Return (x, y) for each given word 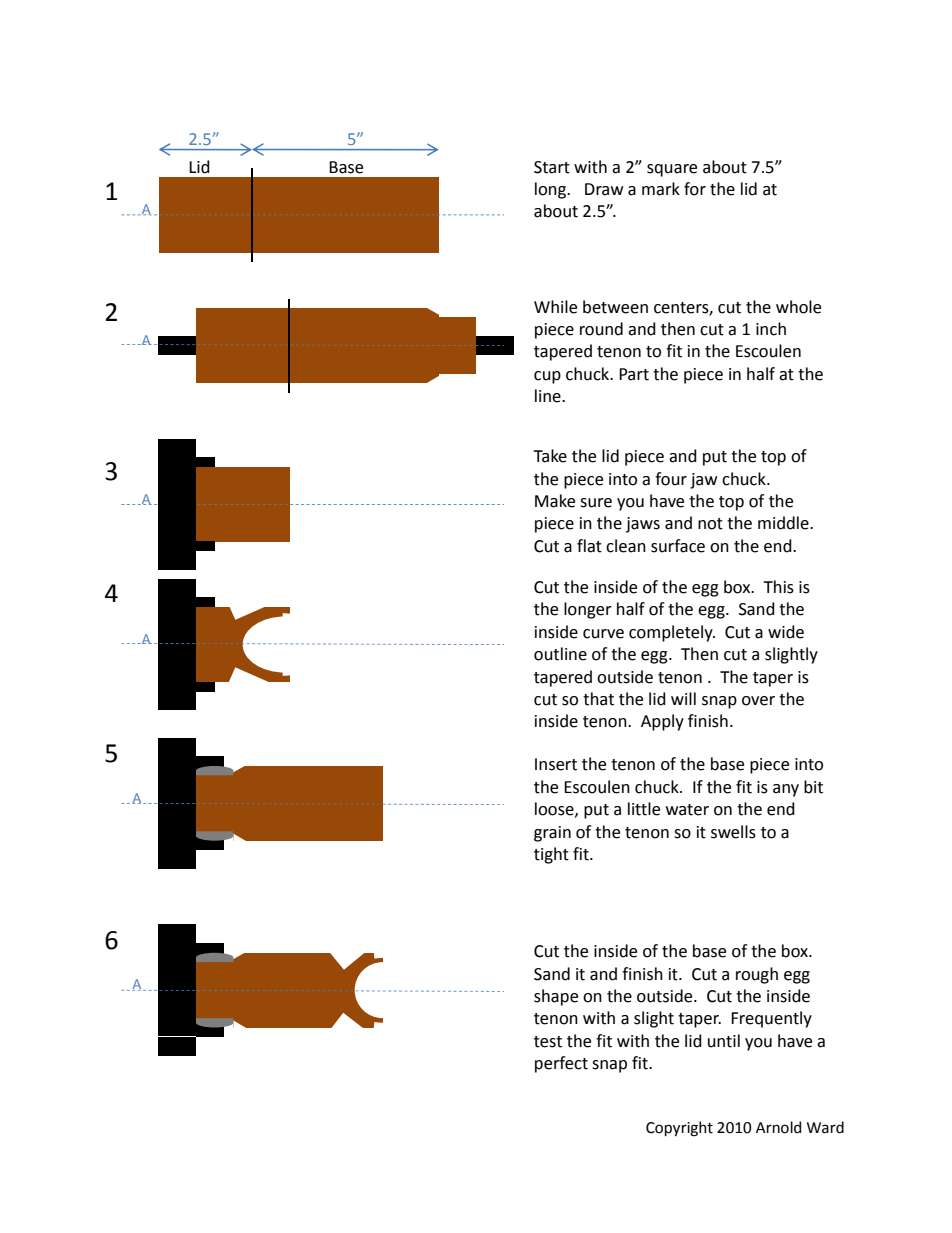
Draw (604, 189)
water (687, 810)
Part (634, 374)
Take (550, 456)
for (695, 189)
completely (672, 633)
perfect (561, 1064)
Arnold (778, 1127)
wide (786, 632)
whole (798, 307)
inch (771, 329)
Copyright (679, 1129)
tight (551, 855)
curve (603, 634)
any (786, 790)
